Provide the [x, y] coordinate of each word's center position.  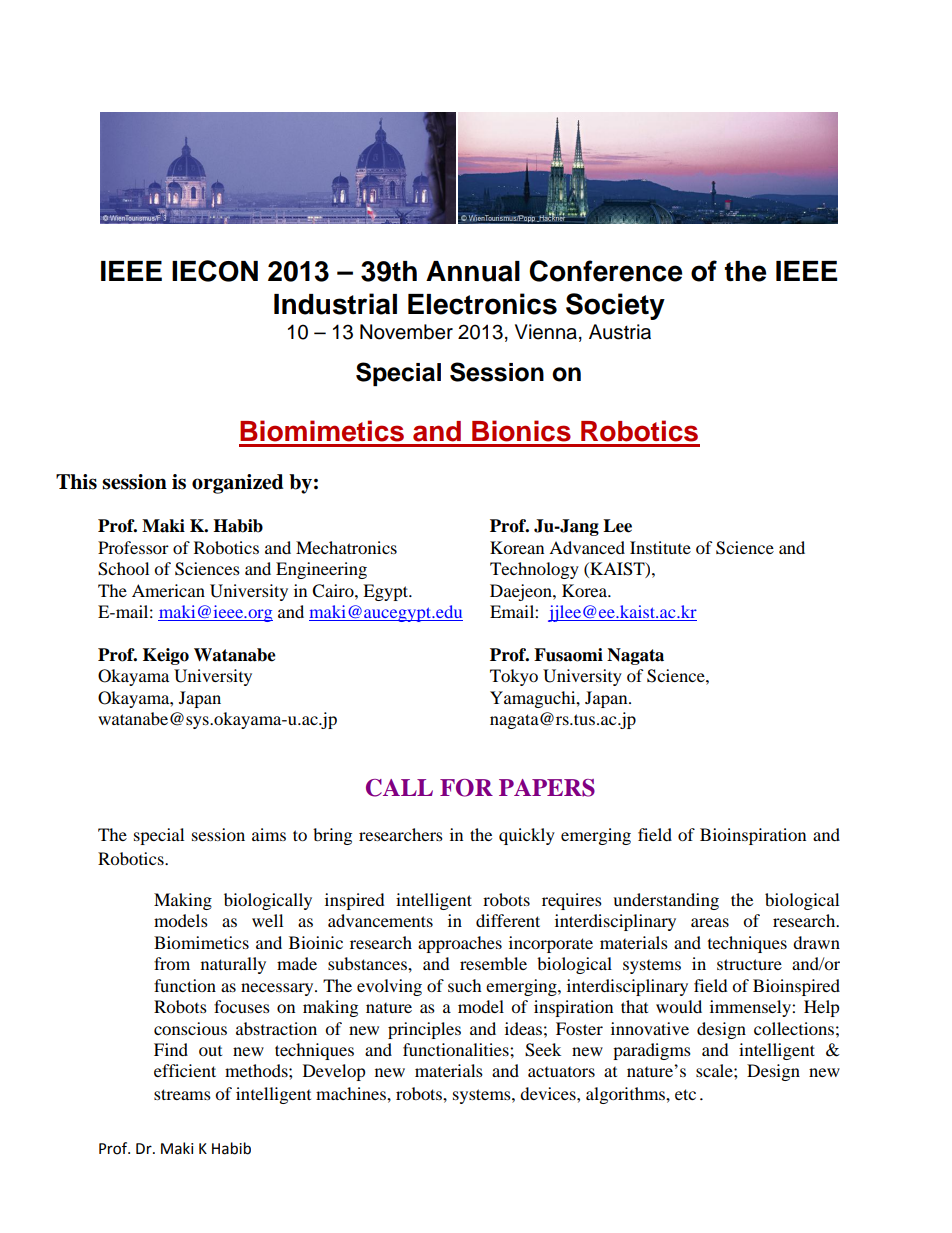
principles [424, 1030]
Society [615, 306]
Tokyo [514, 677]
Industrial [335, 304]
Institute [660, 547]
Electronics [482, 304]
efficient [185, 1070]
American [168, 590]
